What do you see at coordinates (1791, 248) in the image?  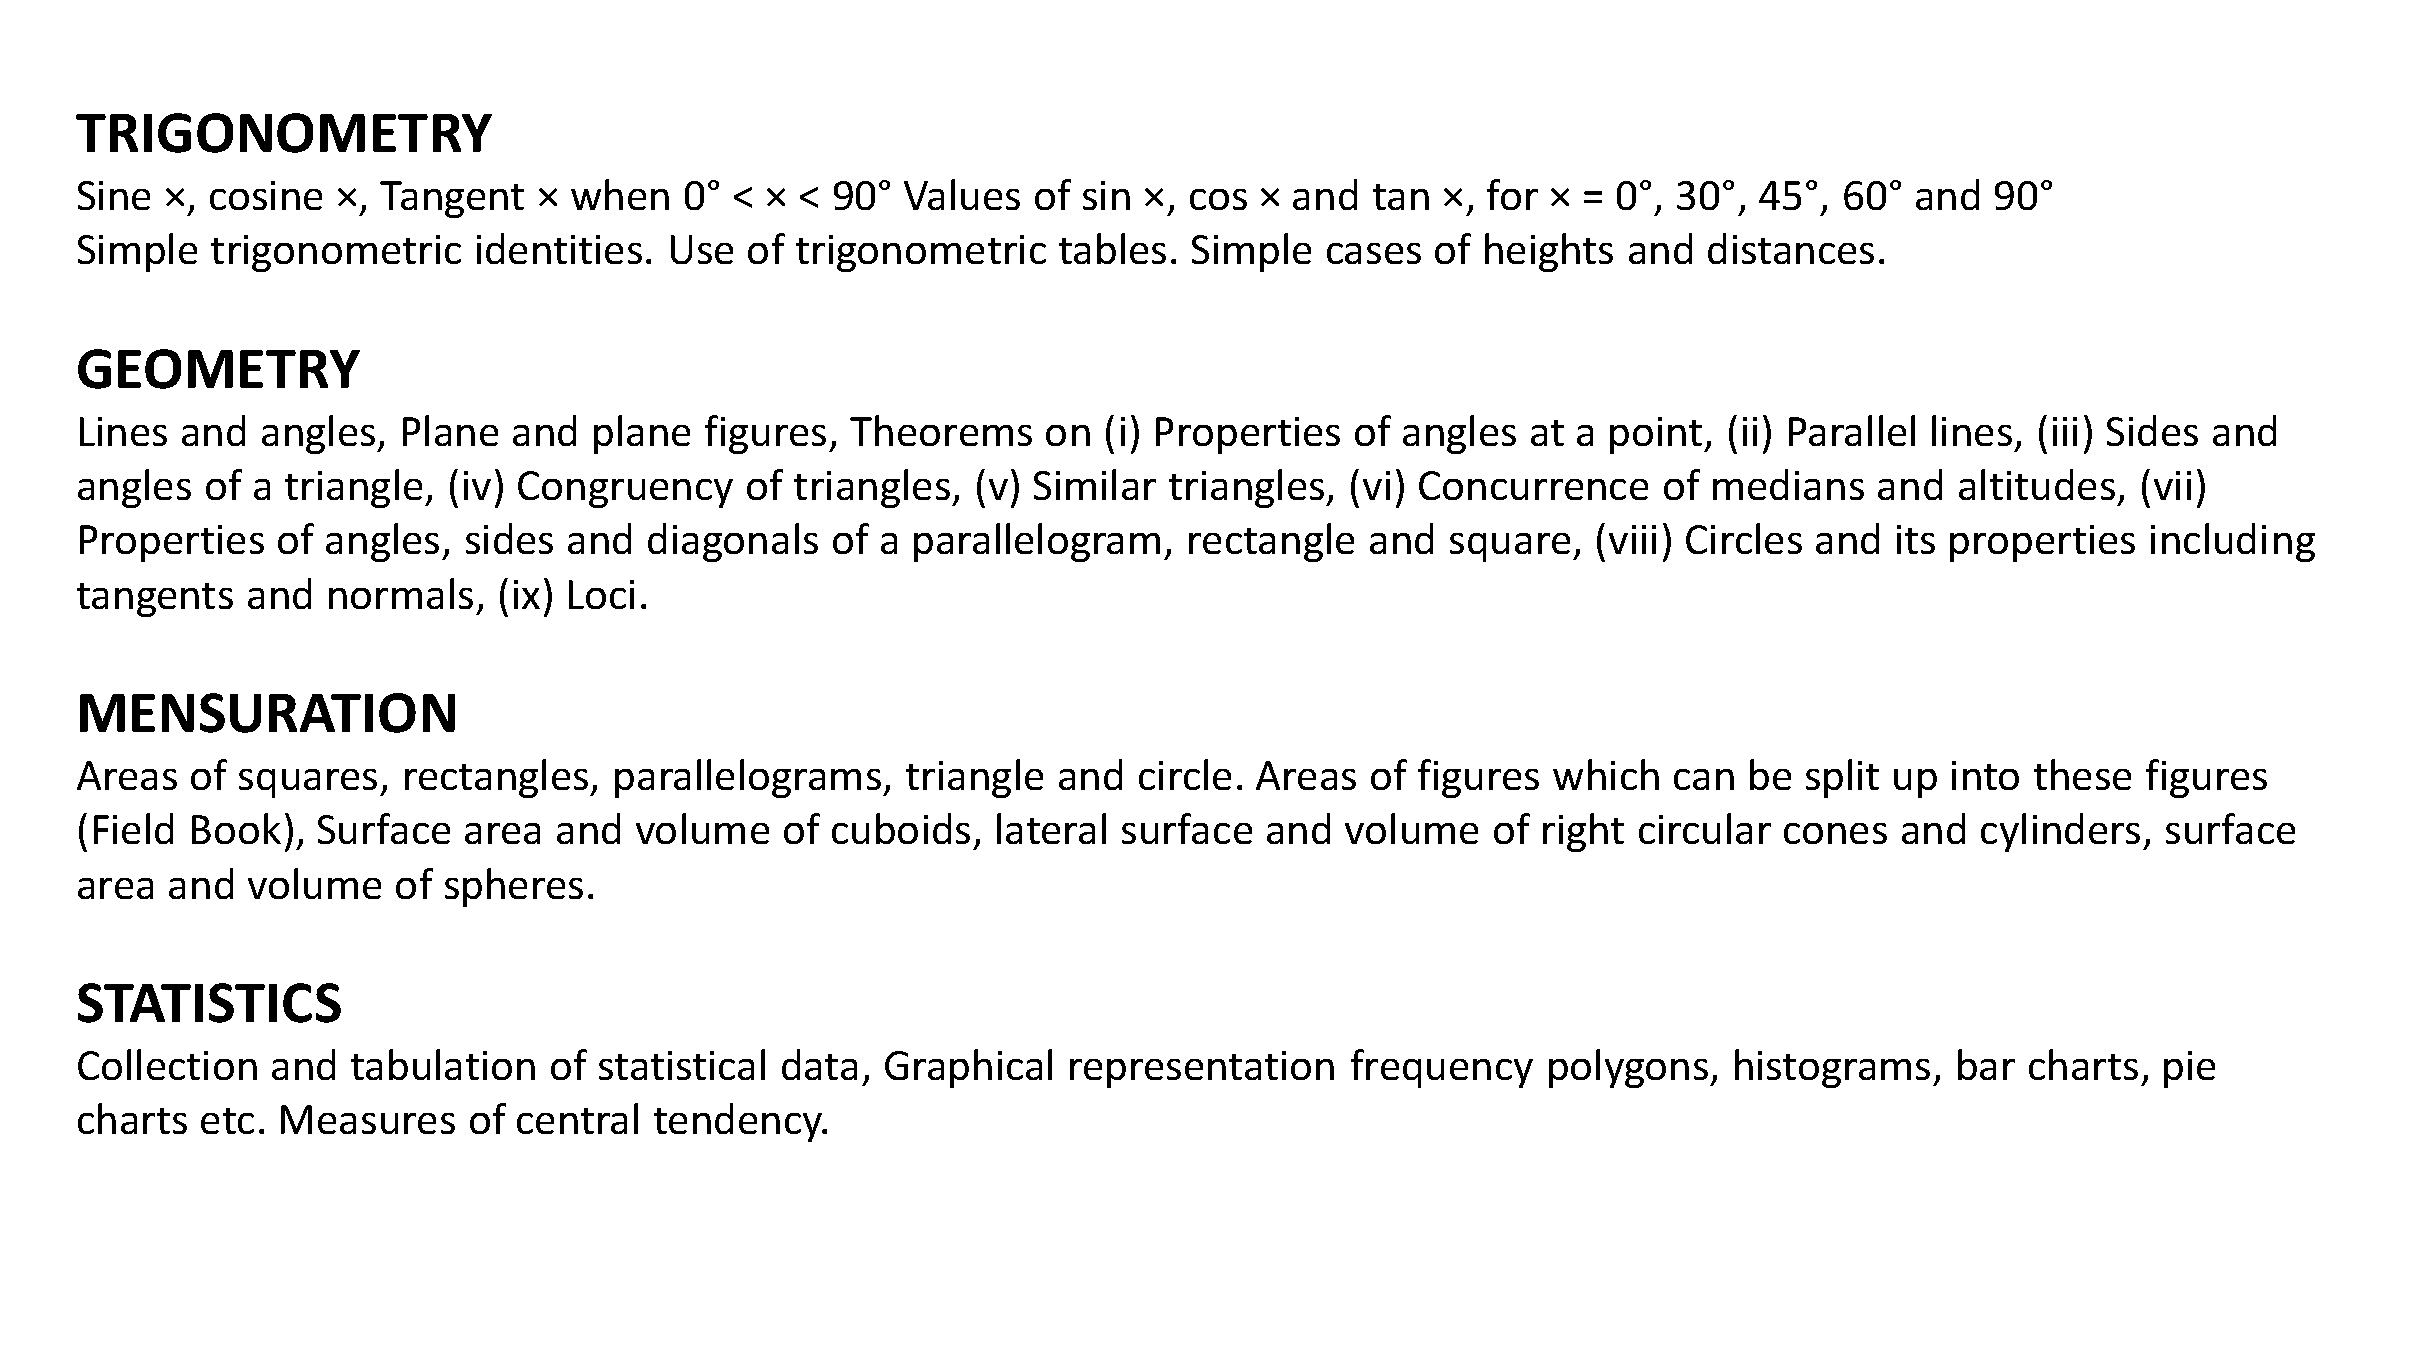 I see `distances` at bounding box center [1791, 248].
